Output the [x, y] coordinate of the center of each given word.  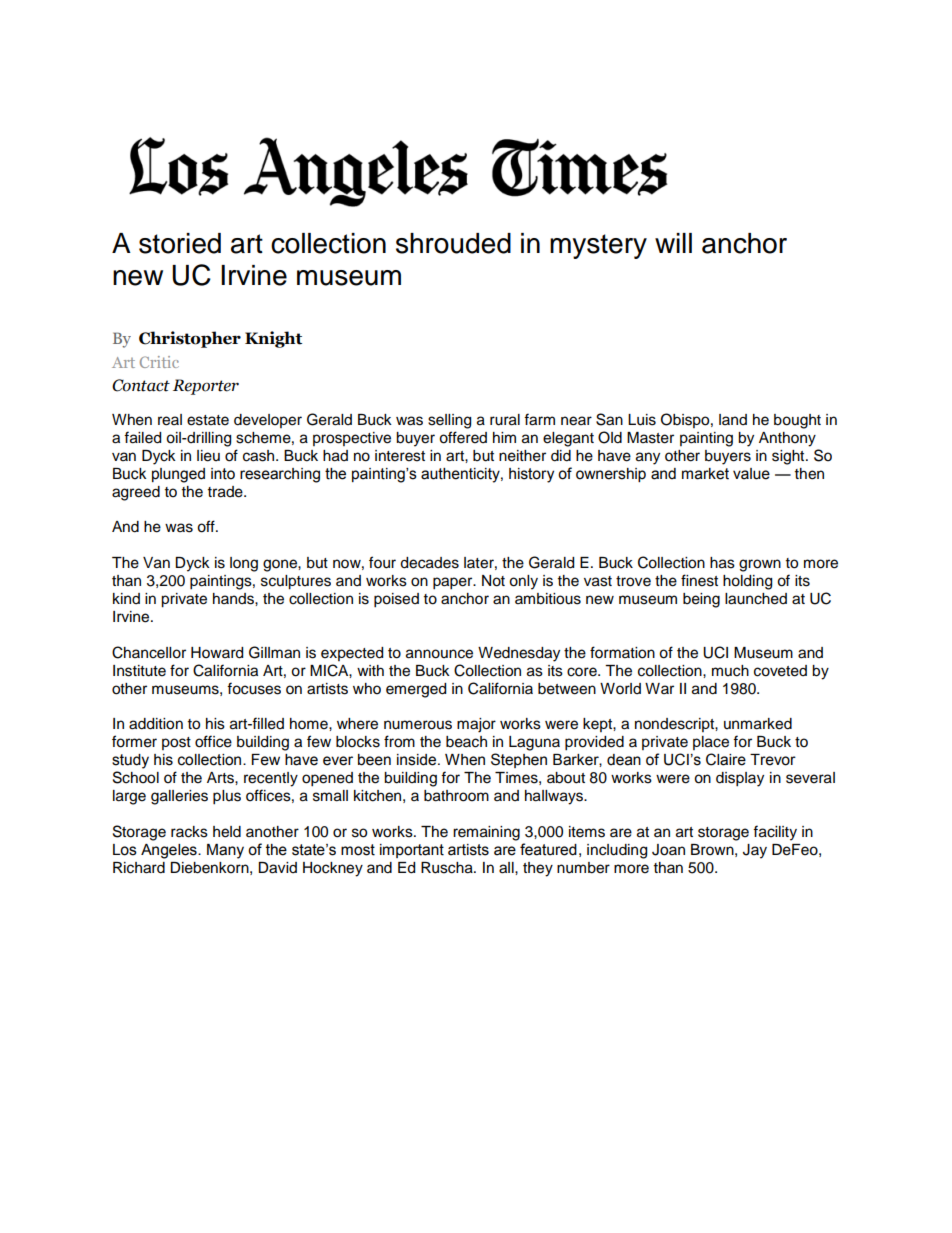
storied [180, 243]
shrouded [453, 243]
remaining [486, 833]
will [673, 243]
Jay [755, 851]
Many [225, 851]
